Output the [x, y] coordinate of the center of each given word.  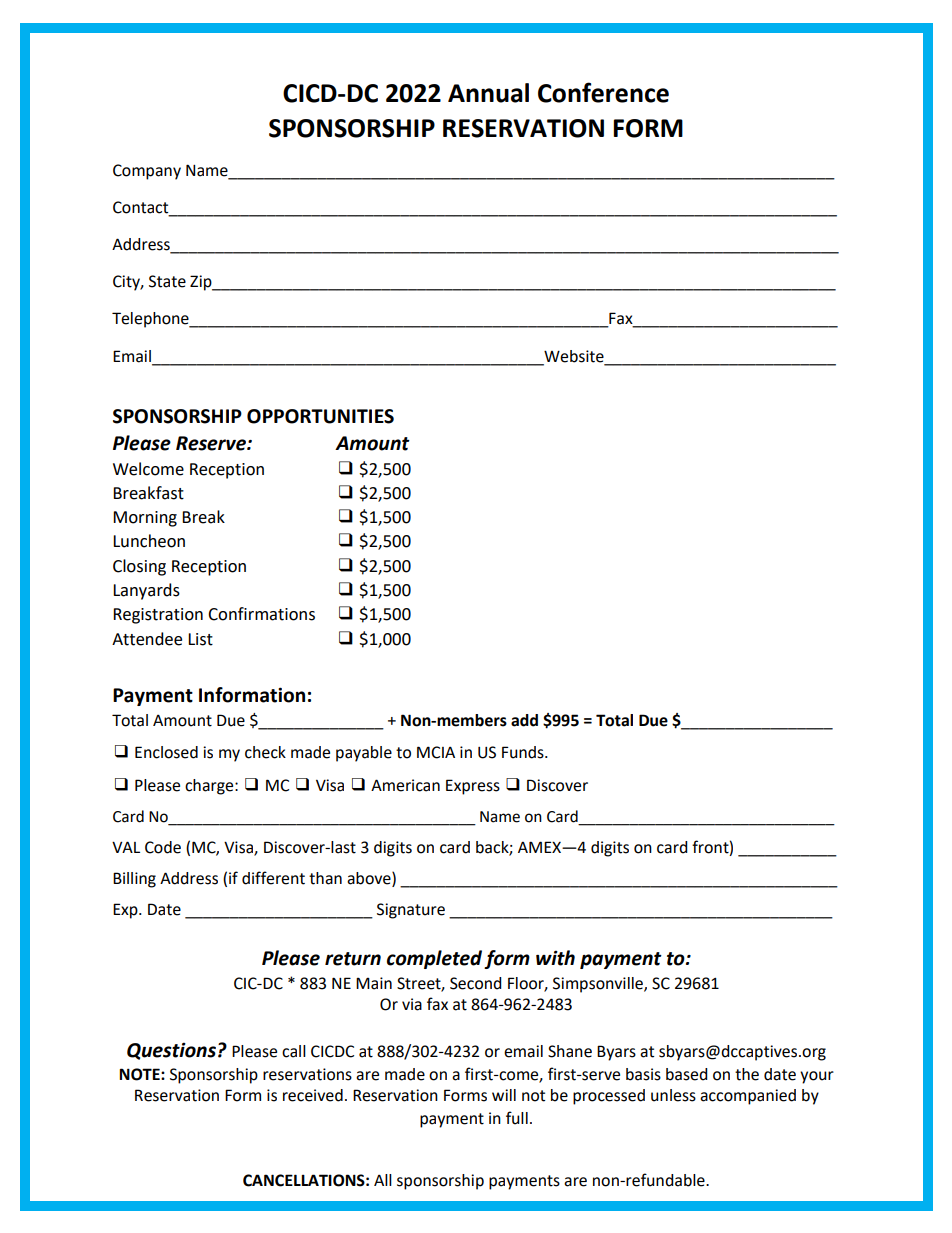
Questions [171, 1051]
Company [147, 172]
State [167, 281]
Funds [524, 752]
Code [163, 847]
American [405, 785]
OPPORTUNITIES [320, 416]
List [200, 639]
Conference [603, 92]
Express [473, 787]
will [504, 1095]
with [555, 958]
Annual [488, 93]
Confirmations [261, 614]
